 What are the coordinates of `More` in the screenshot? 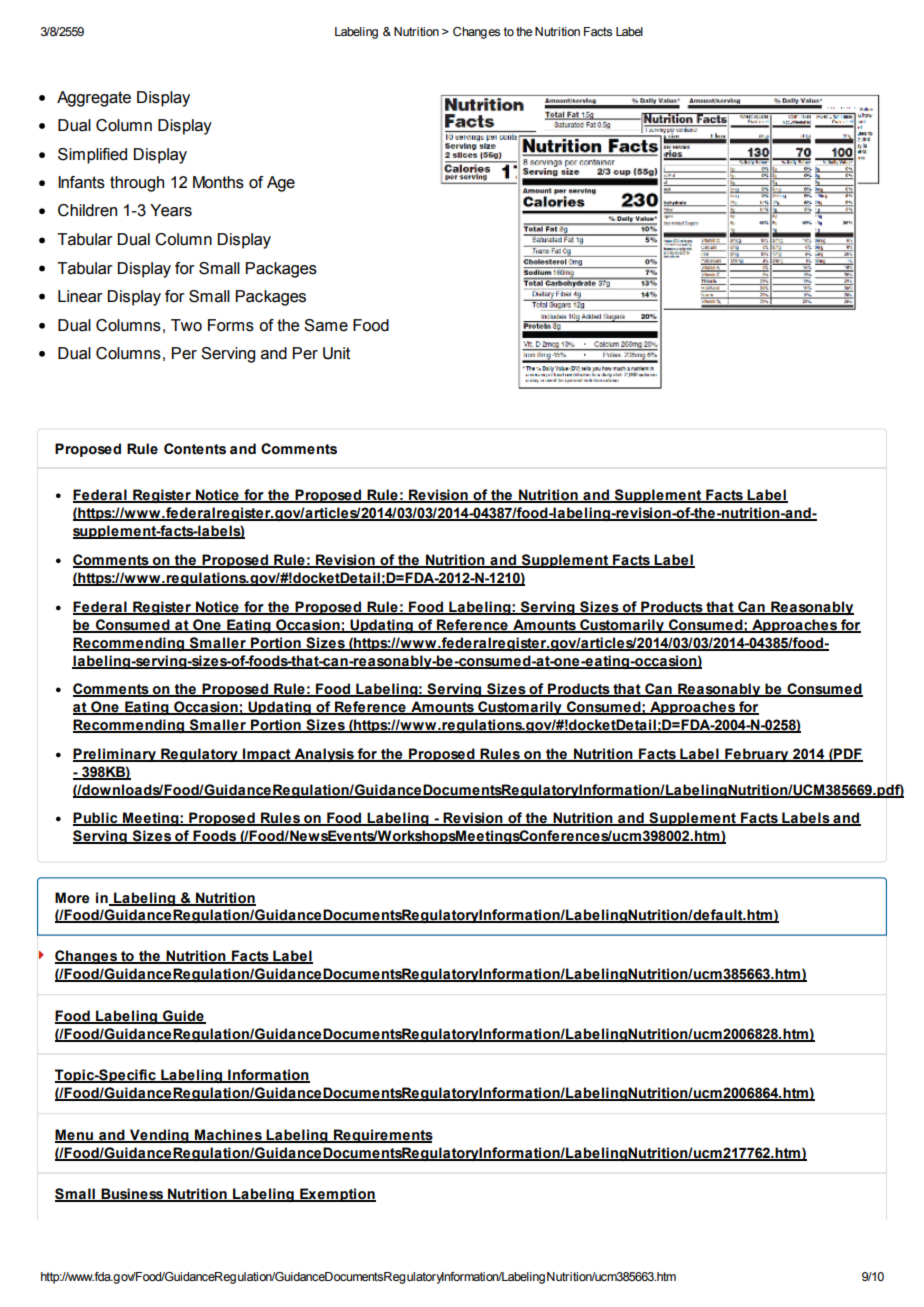 It's located at (72, 898).
